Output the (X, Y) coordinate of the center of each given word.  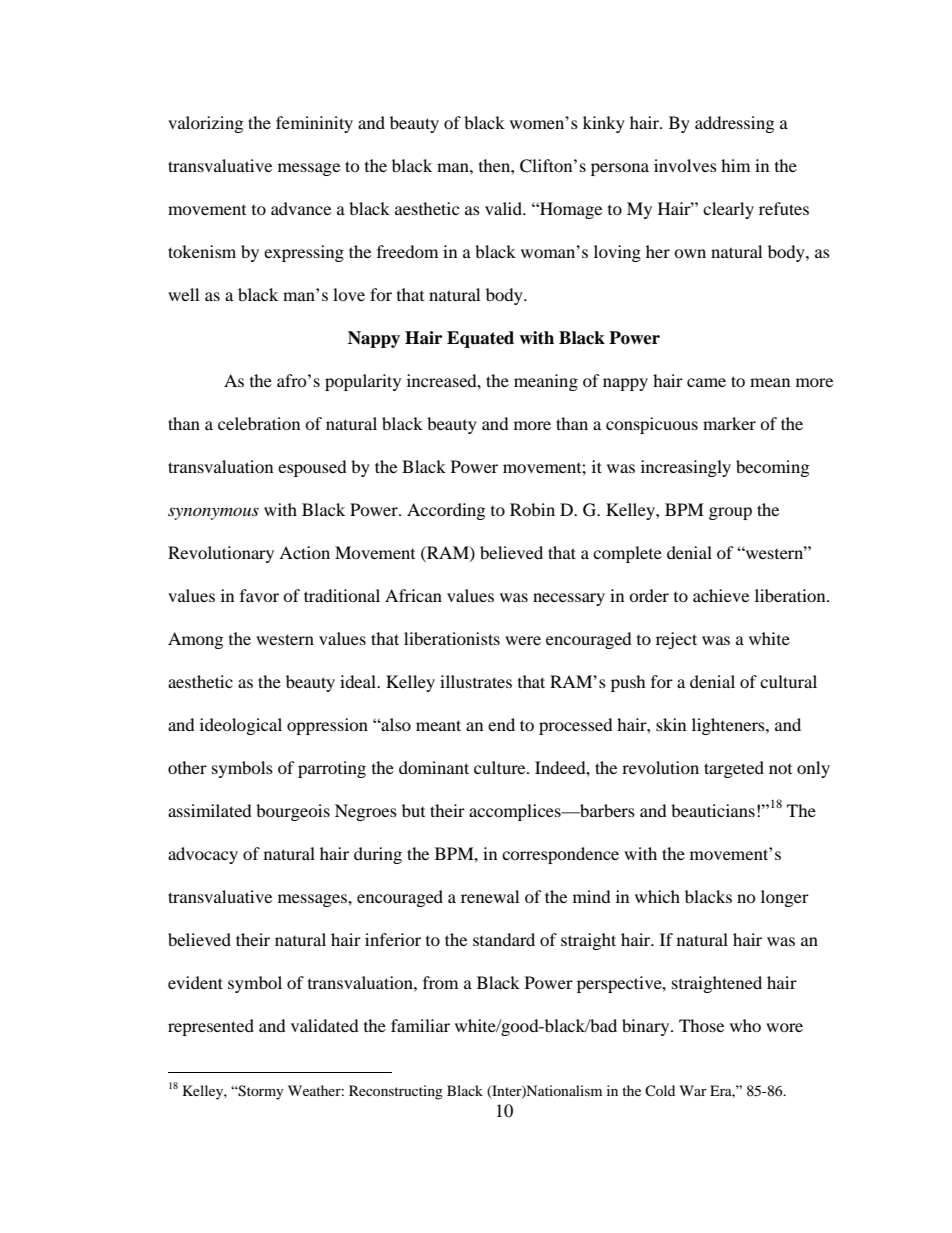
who (745, 1025)
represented (211, 1027)
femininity (314, 124)
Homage (570, 210)
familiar (420, 1025)
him (735, 165)
